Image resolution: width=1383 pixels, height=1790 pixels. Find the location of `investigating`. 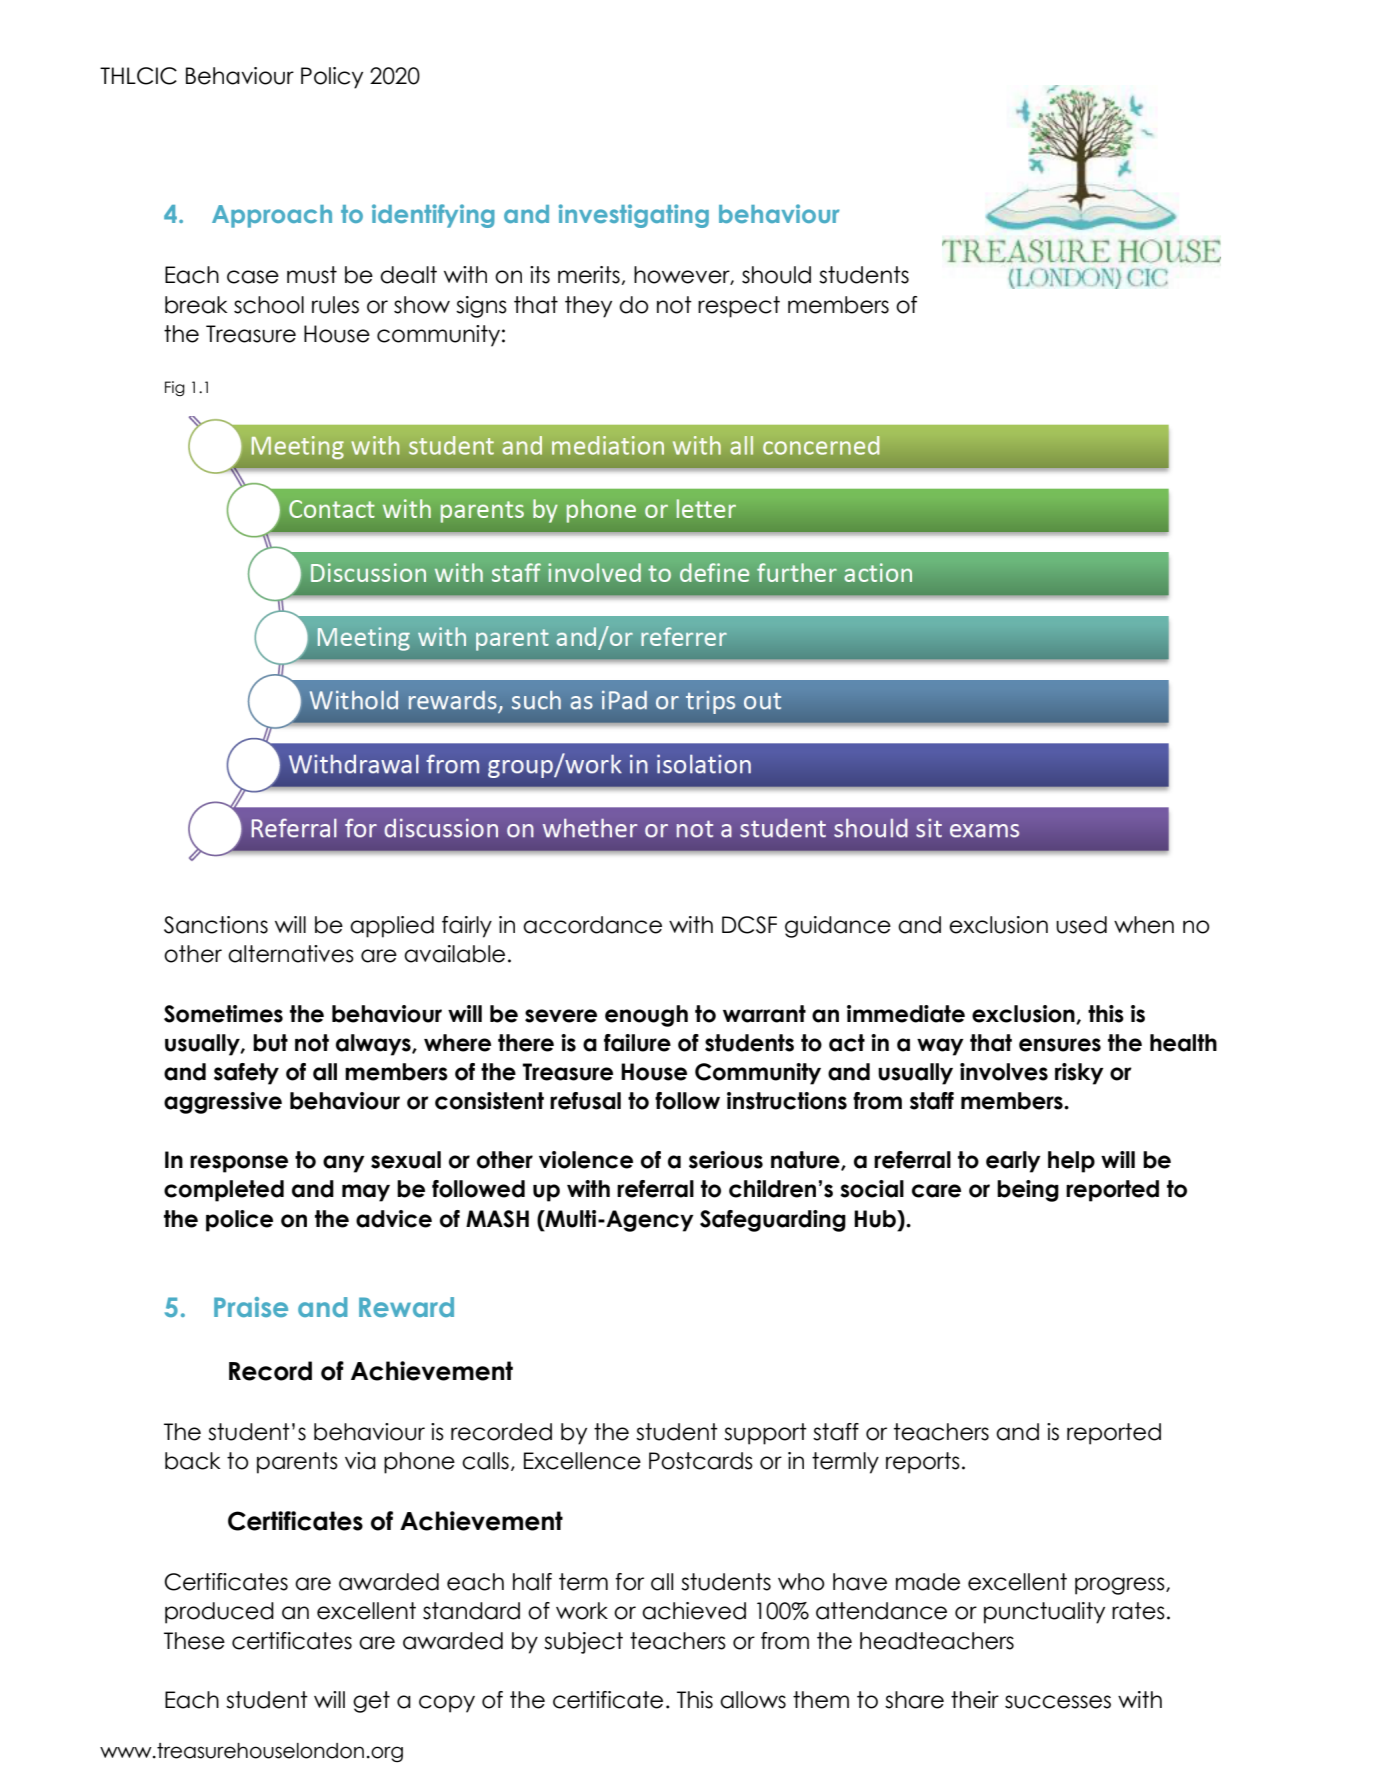

investigating is located at coordinates (633, 216).
